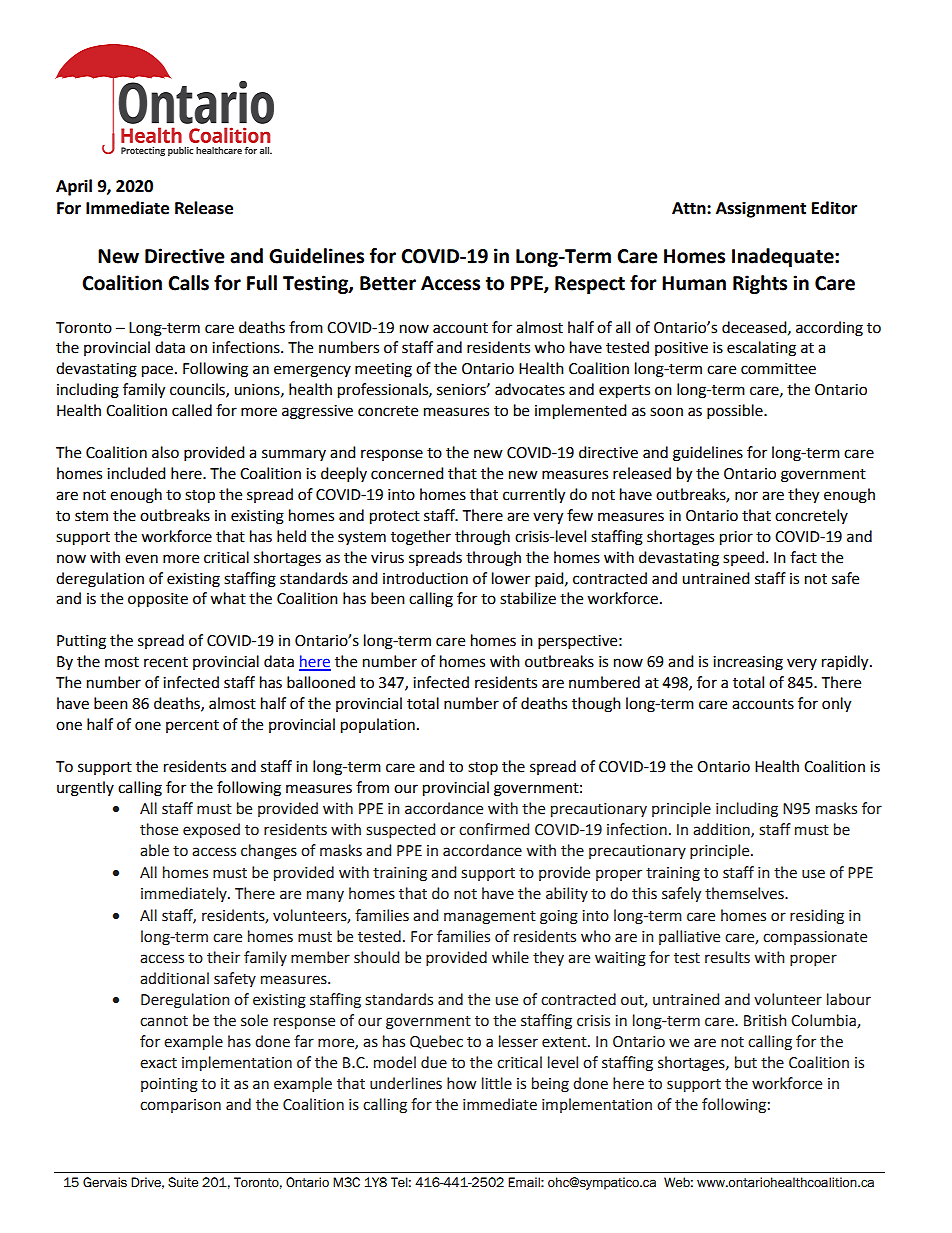 The height and width of the screenshot is (1233, 952). Describe the element at coordinates (836, 705) in the screenshot. I see `only` at that location.
